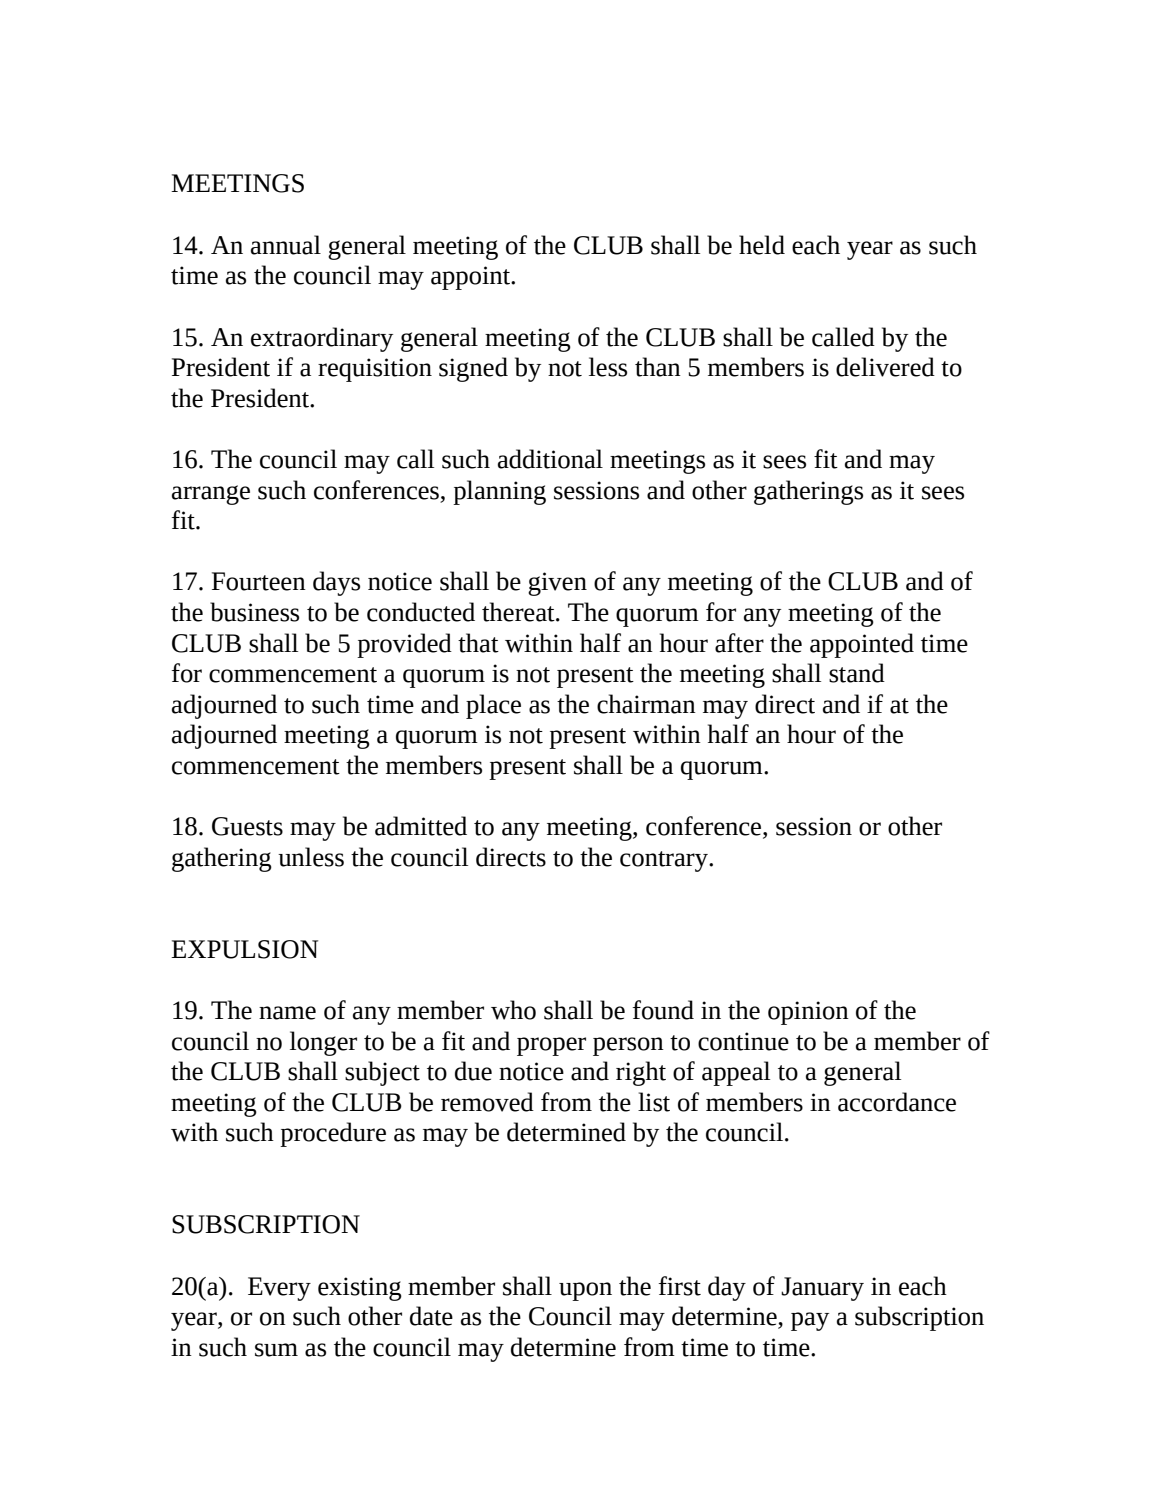  Describe the element at coordinates (585, 1291) in the image. I see `upon` at that location.
